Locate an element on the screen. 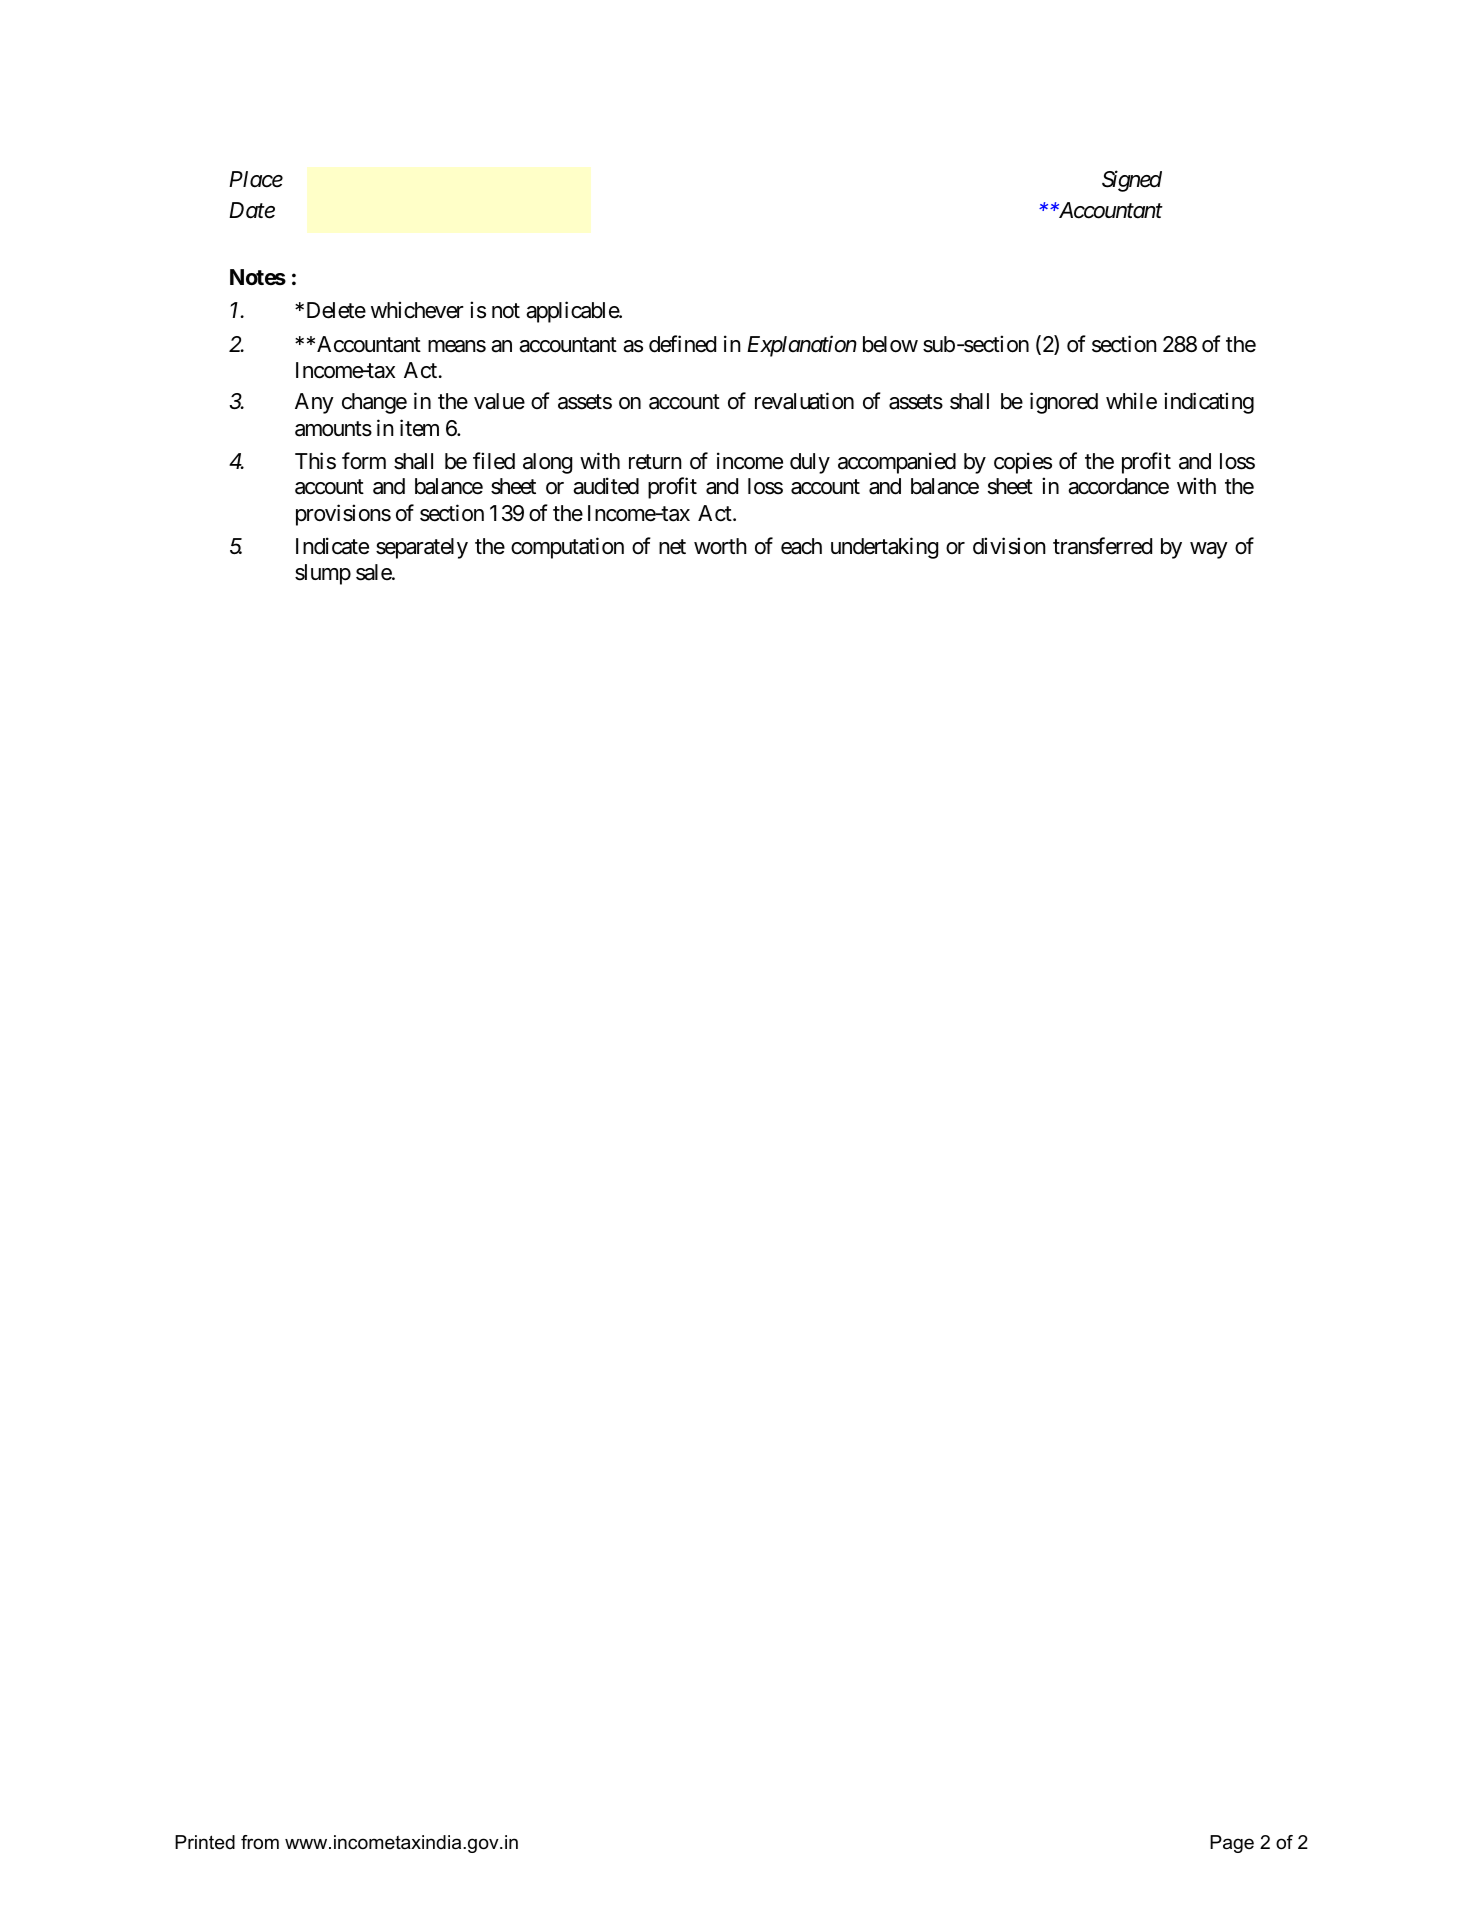 This screenshot has width=1483, height=1920. computation is located at coordinates (567, 548).
